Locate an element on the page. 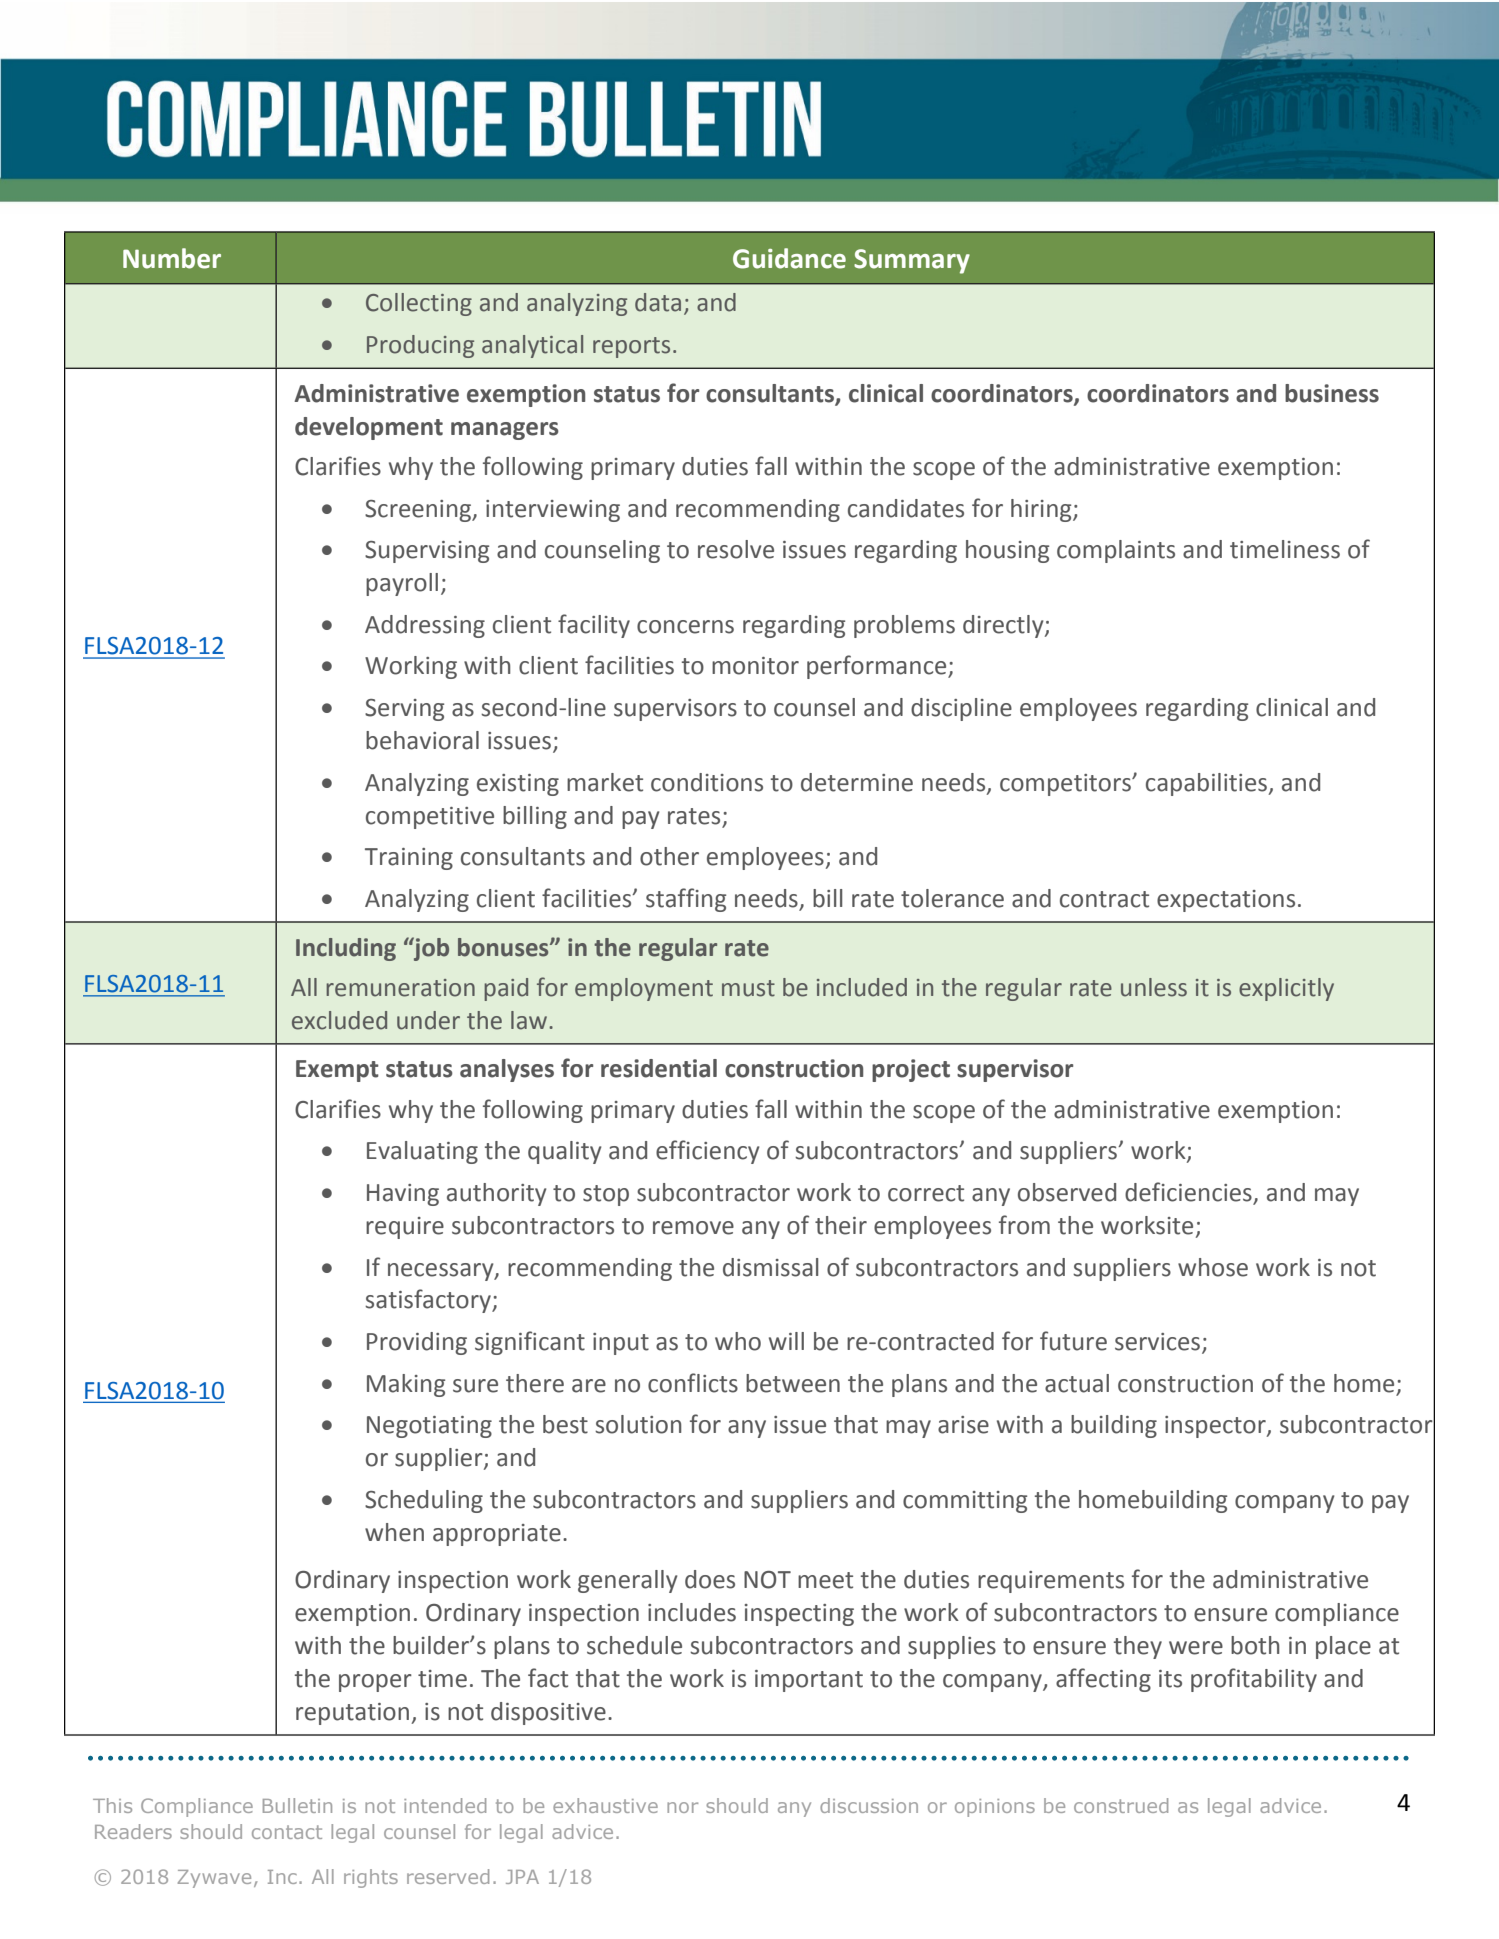 The image size is (1499, 1939). residential is located at coordinates (659, 1068).
